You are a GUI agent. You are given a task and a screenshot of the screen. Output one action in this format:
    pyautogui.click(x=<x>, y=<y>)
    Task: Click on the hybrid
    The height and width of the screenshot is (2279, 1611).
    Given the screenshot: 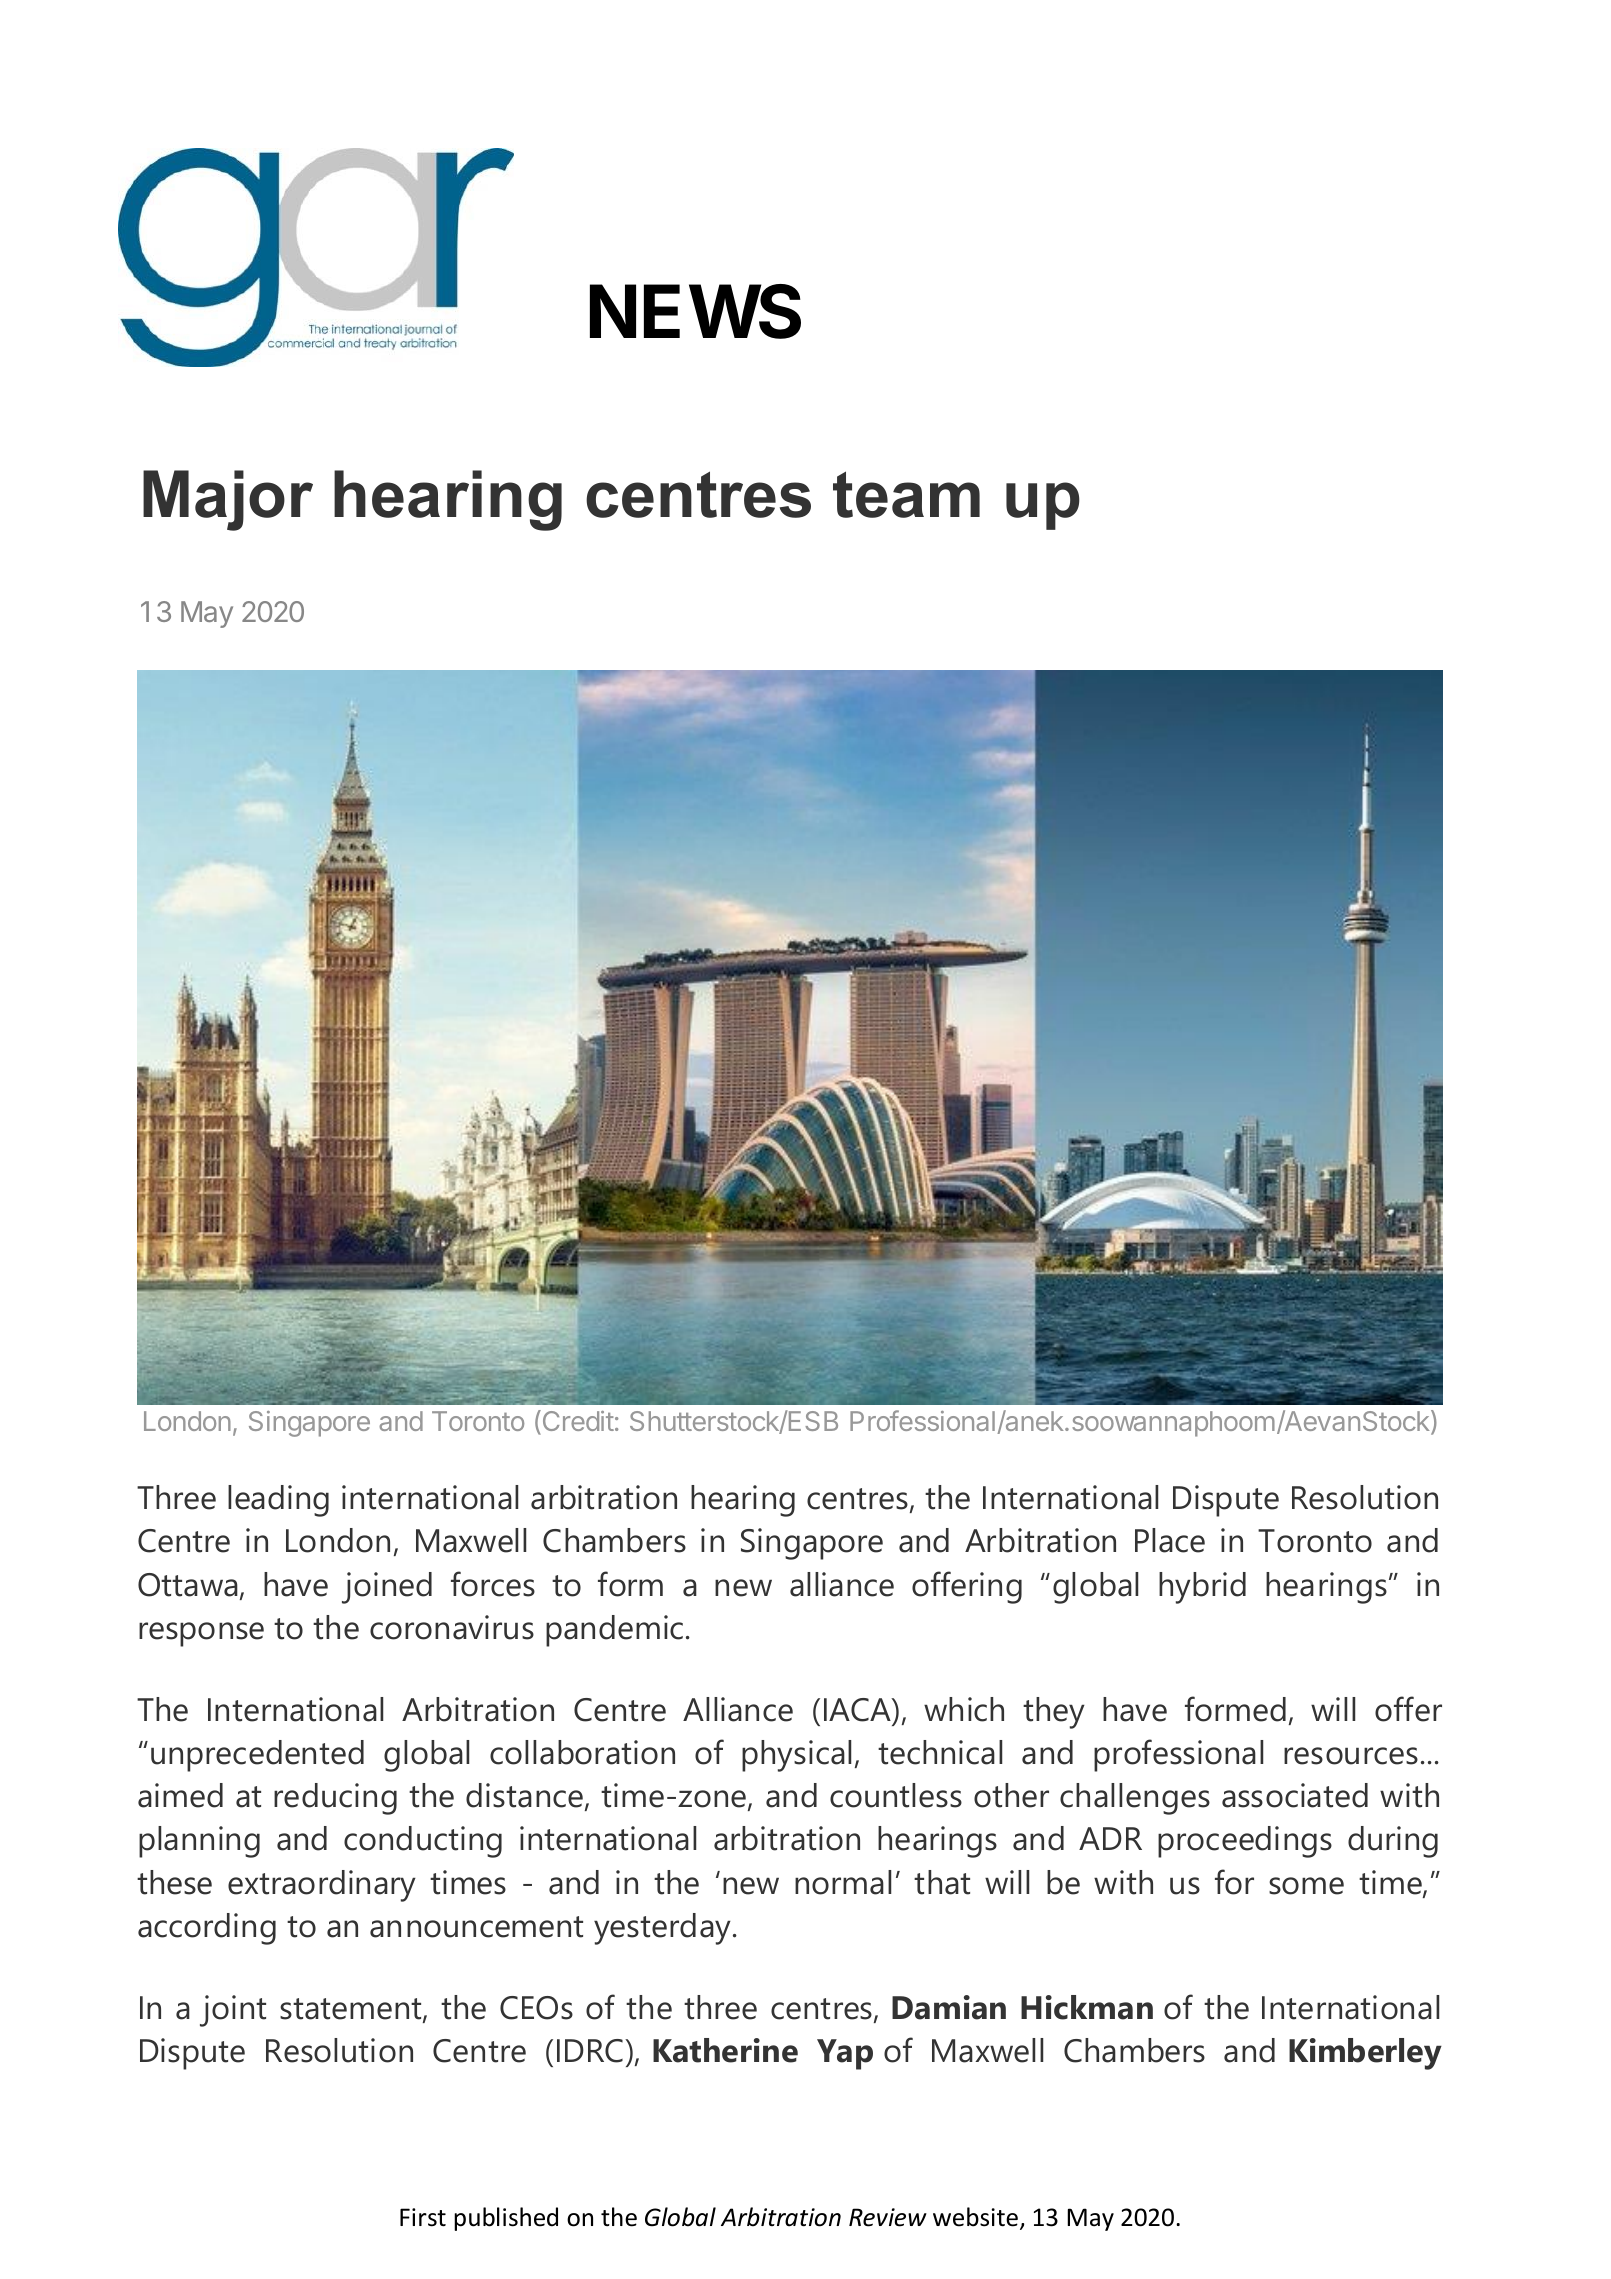 What is the action you would take?
    pyautogui.click(x=1202, y=1588)
